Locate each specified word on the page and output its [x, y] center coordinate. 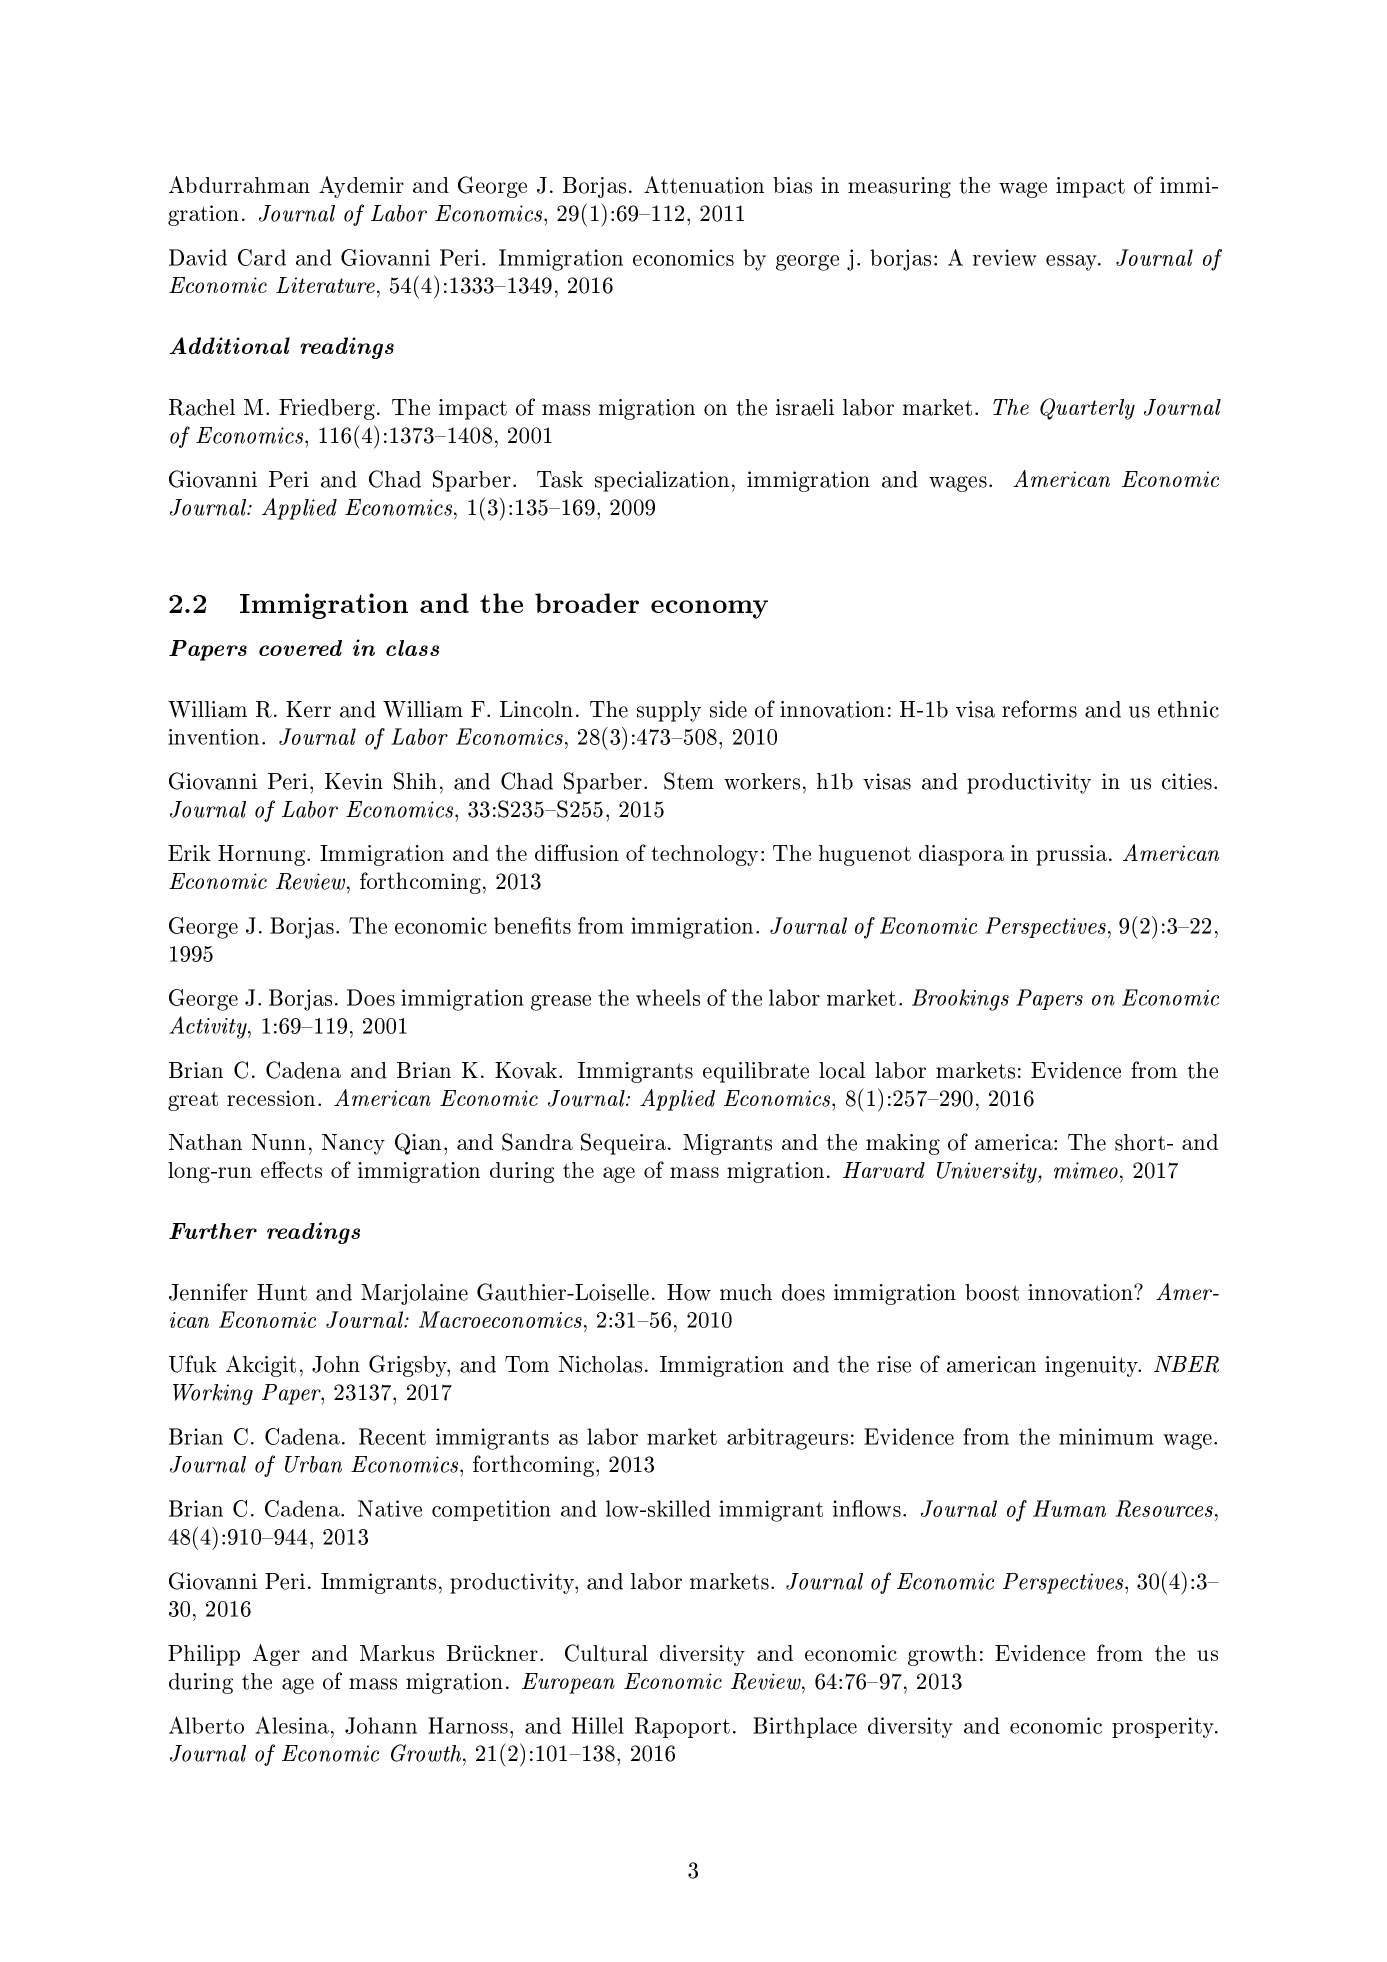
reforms [1039, 709]
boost [992, 1292]
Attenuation [704, 185]
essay [1073, 263]
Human [1069, 1508]
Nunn [279, 1142]
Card [262, 257]
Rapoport [682, 1727]
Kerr [308, 709]
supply [669, 711]
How [689, 1292]
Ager [276, 1655]
